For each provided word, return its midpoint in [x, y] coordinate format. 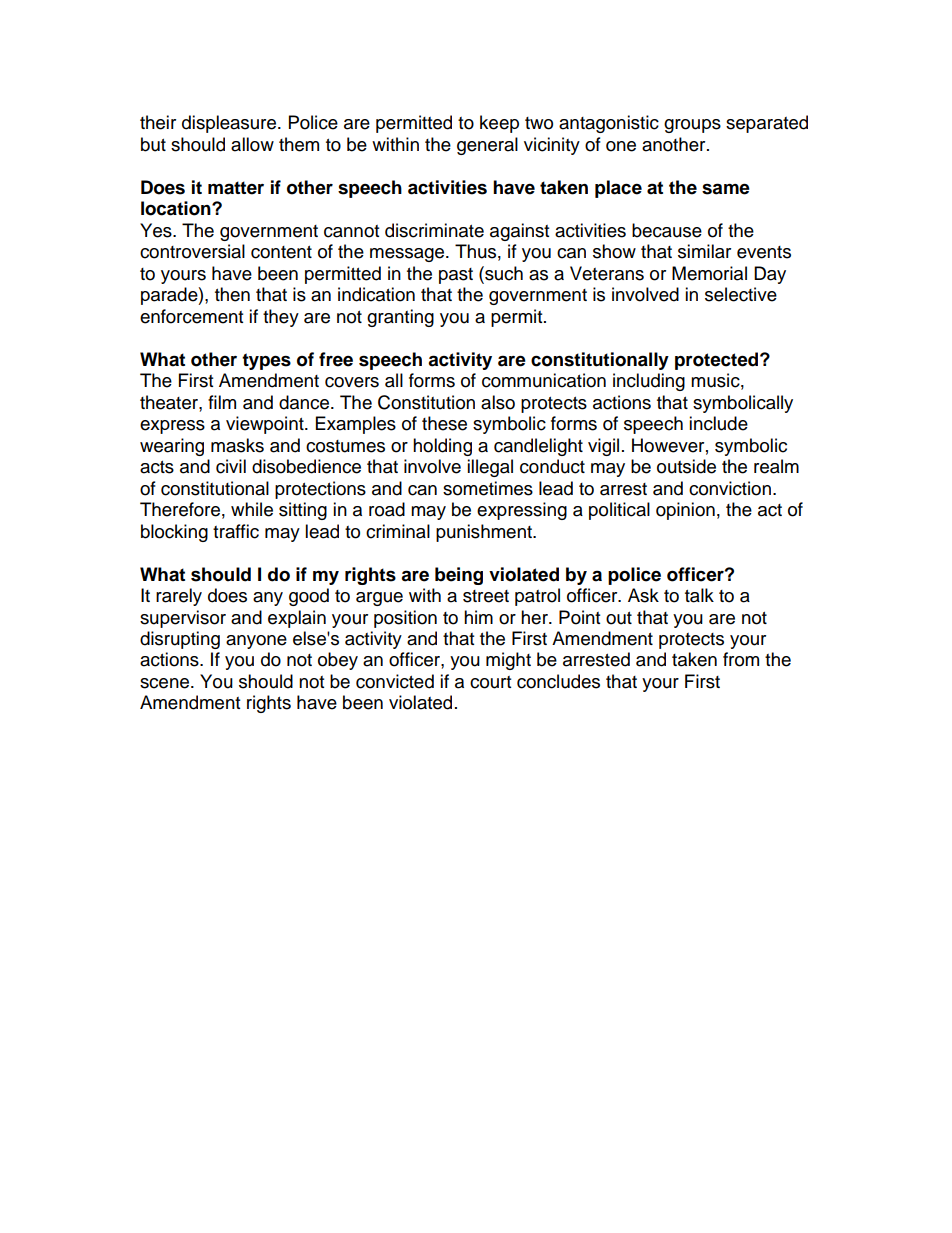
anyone [256, 642]
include [718, 423]
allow [252, 144]
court [490, 682]
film [222, 402]
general [487, 146]
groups [692, 126]
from [741, 659]
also [498, 402]
